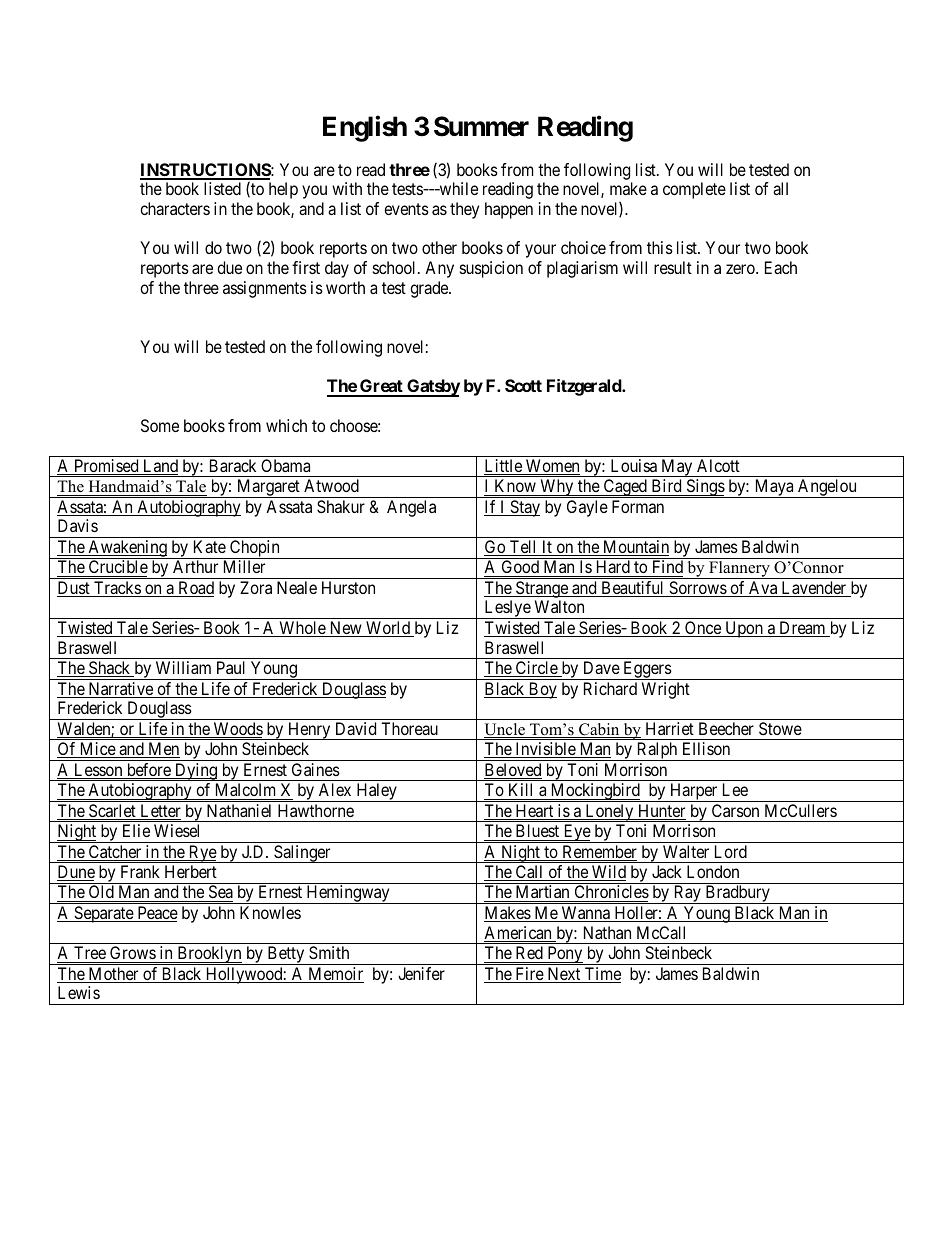  What do you see at coordinates (195, 566) in the screenshot?
I see `Arthur` at bounding box center [195, 566].
